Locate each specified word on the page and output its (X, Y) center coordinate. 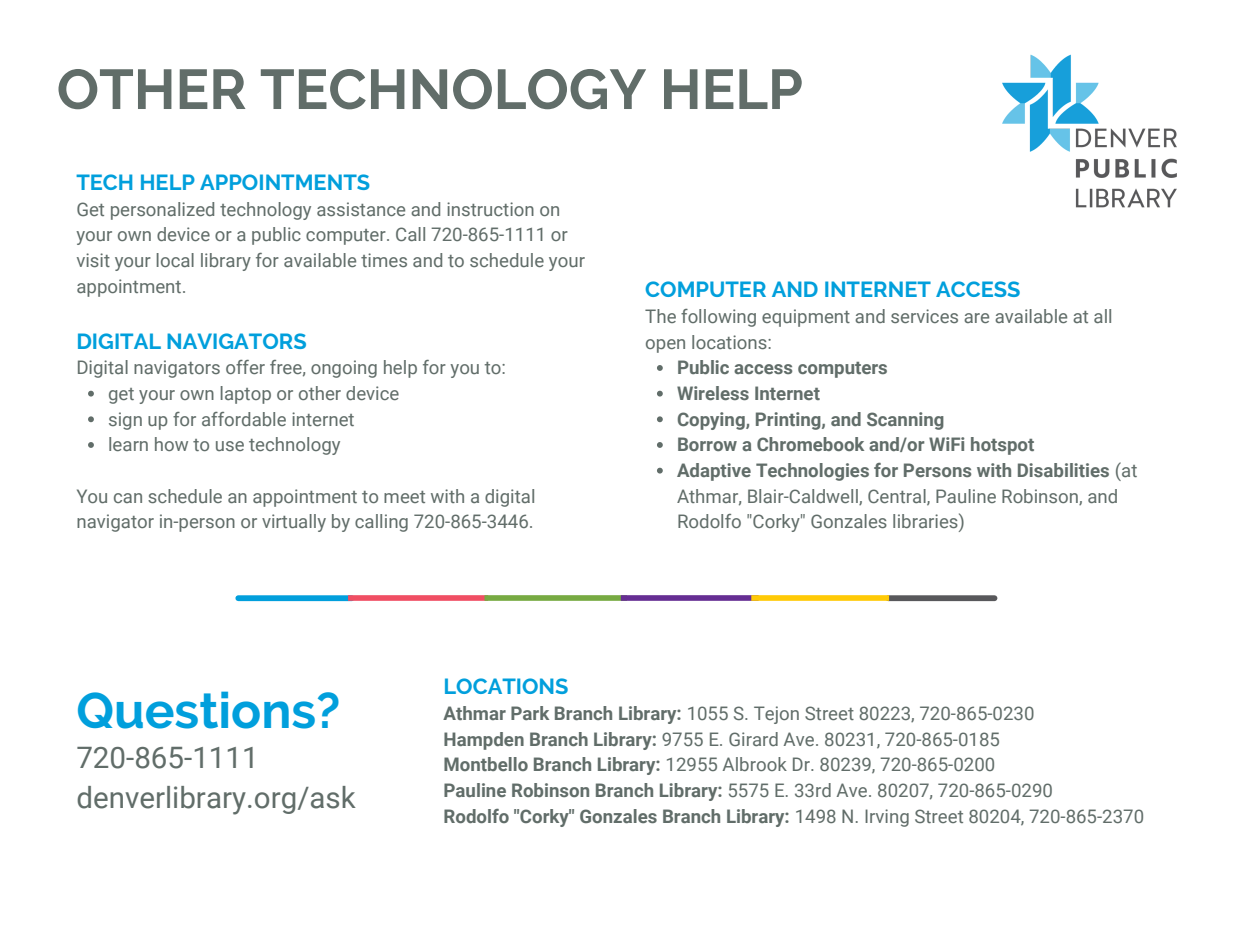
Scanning (905, 421)
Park (530, 713)
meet (404, 497)
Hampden (484, 741)
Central (898, 497)
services (924, 316)
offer (245, 367)
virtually (294, 523)
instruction (490, 209)
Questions (196, 710)
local (175, 260)
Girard (753, 739)
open (665, 346)
